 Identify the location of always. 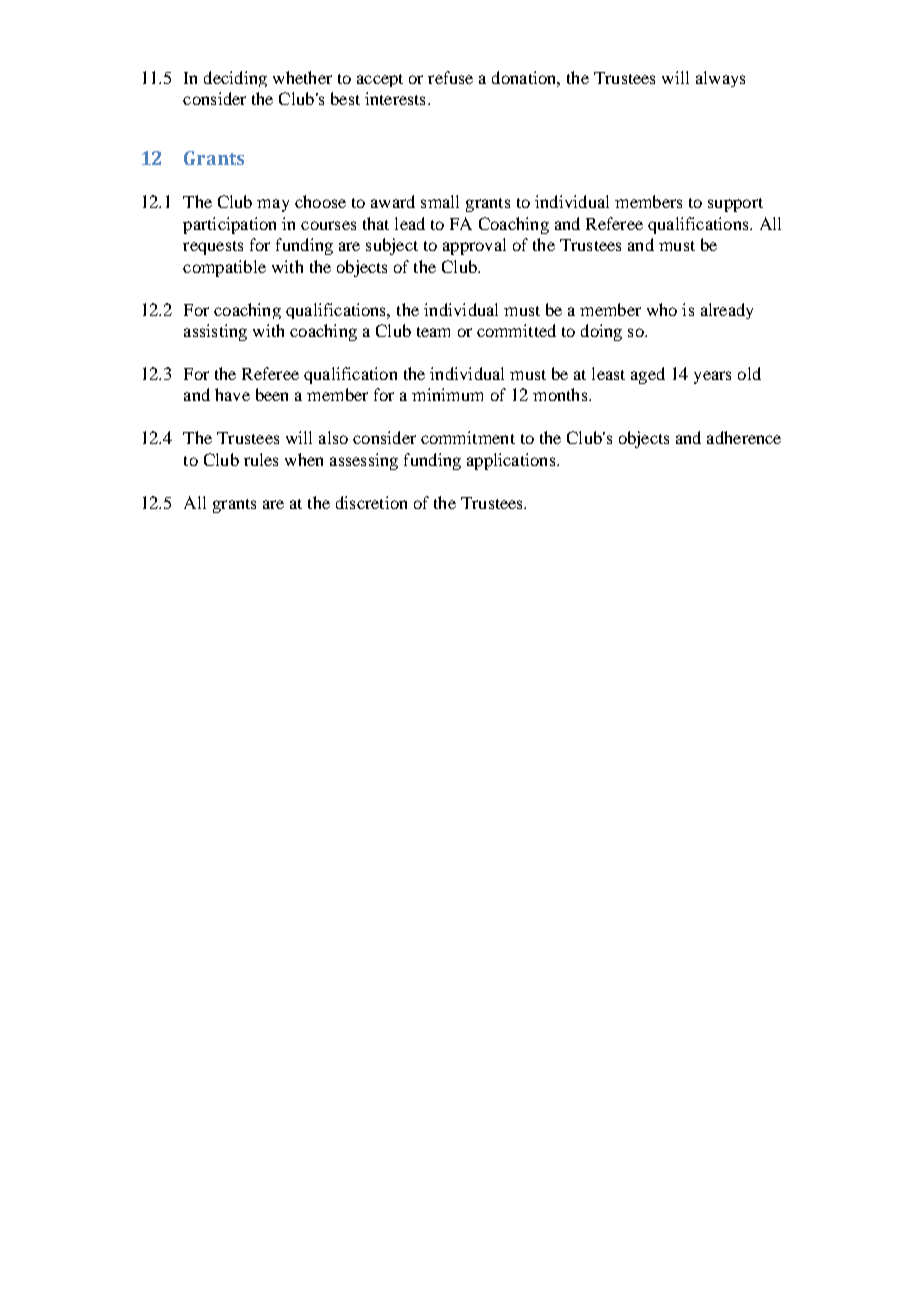
(720, 79).
